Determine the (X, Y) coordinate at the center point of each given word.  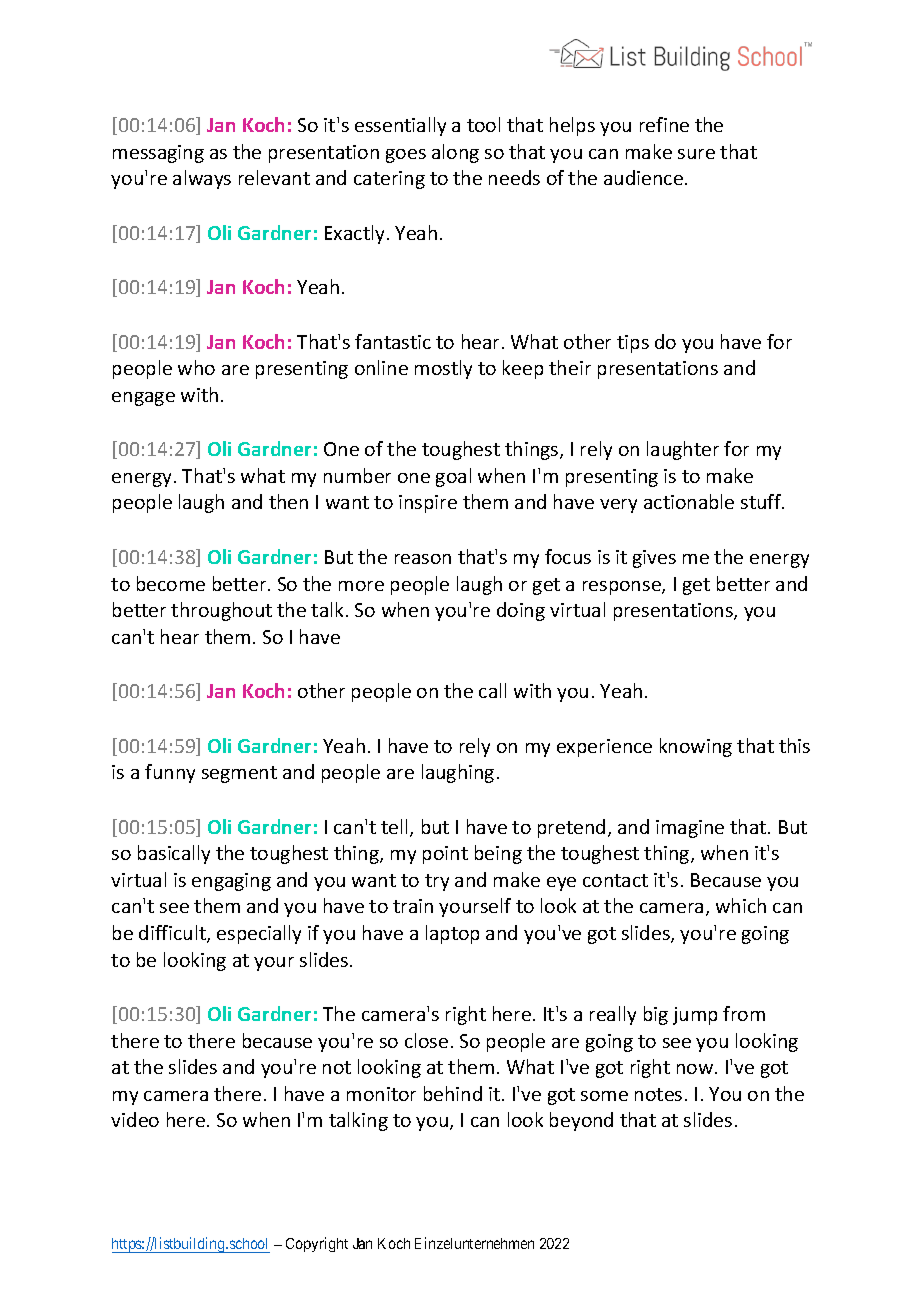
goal (453, 477)
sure (696, 154)
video (135, 1119)
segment (239, 774)
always (202, 179)
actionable (689, 501)
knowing (696, 747)
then (288, 501)
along (455, 153)
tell (396, 828)
